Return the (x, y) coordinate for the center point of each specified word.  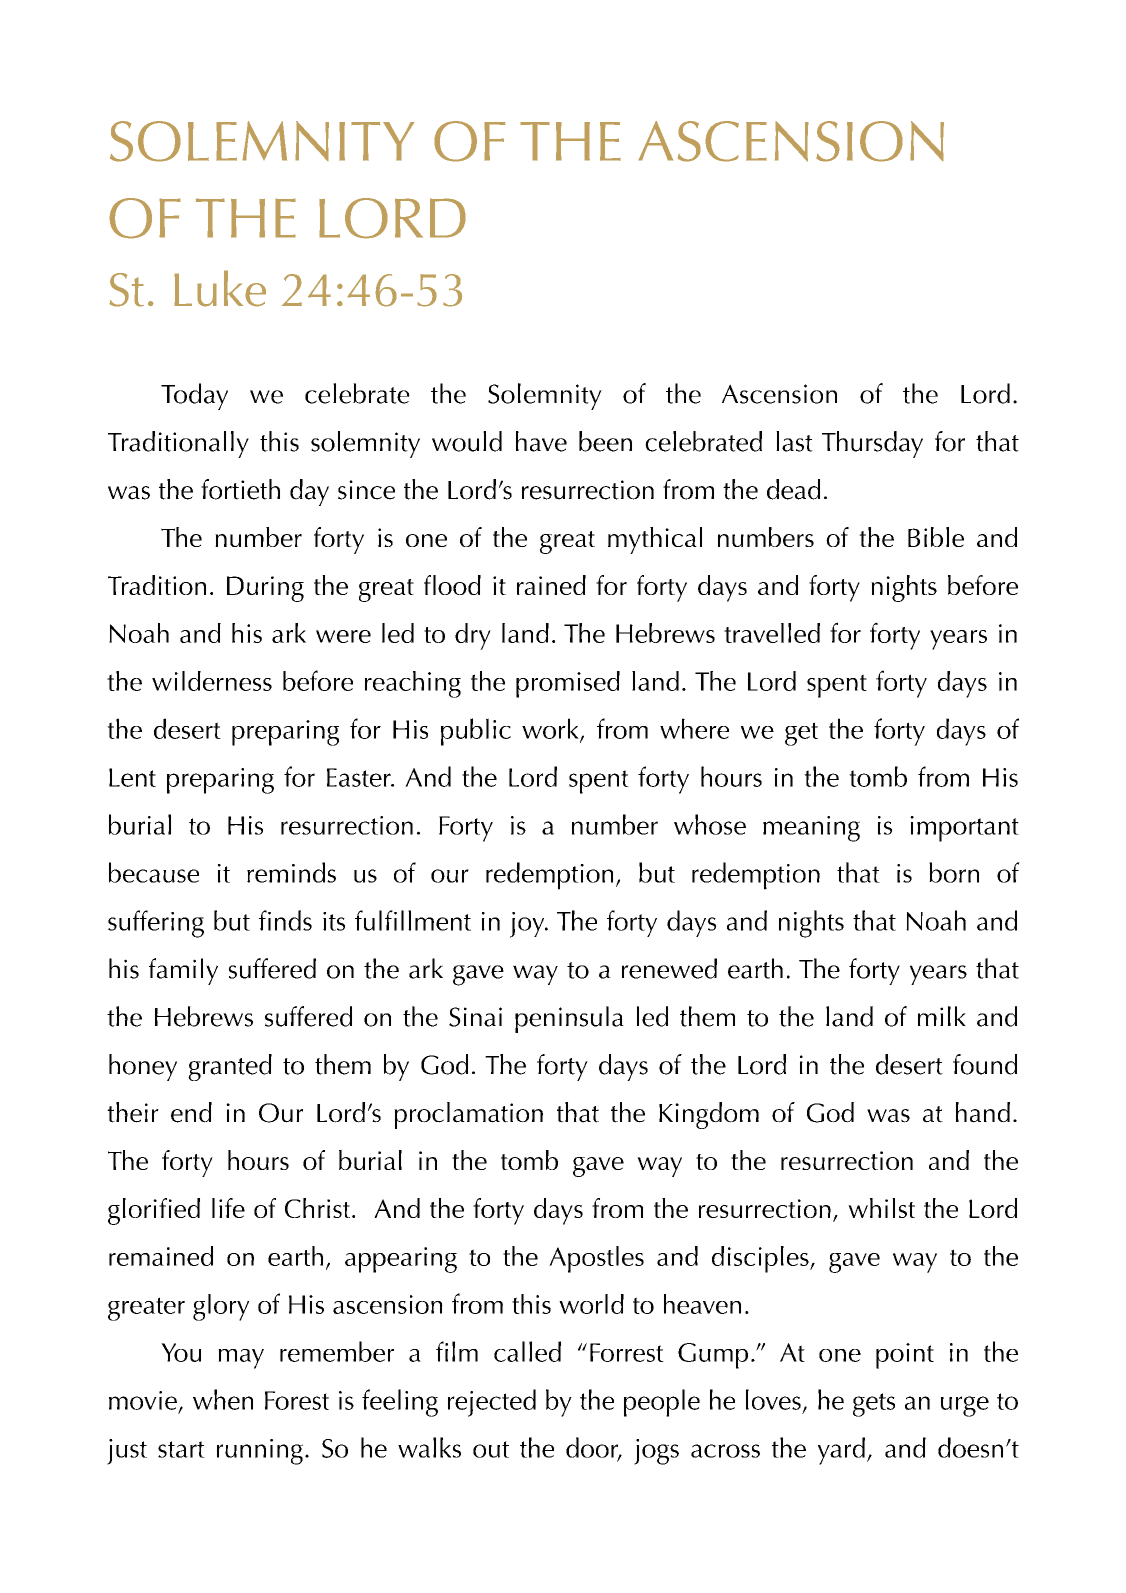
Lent (132, 777)
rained (551, 585)
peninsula (569, 1019)
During (265, 589)
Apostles (596, 1259)
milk (942, 1016)
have (541, 441)
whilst (881, 1208)
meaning (811, 829)
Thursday (872, 444)
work (551, 729)
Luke (220, 288)
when (223, 1399)
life (228, 1208)
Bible (936, 537)
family (183, 971)
